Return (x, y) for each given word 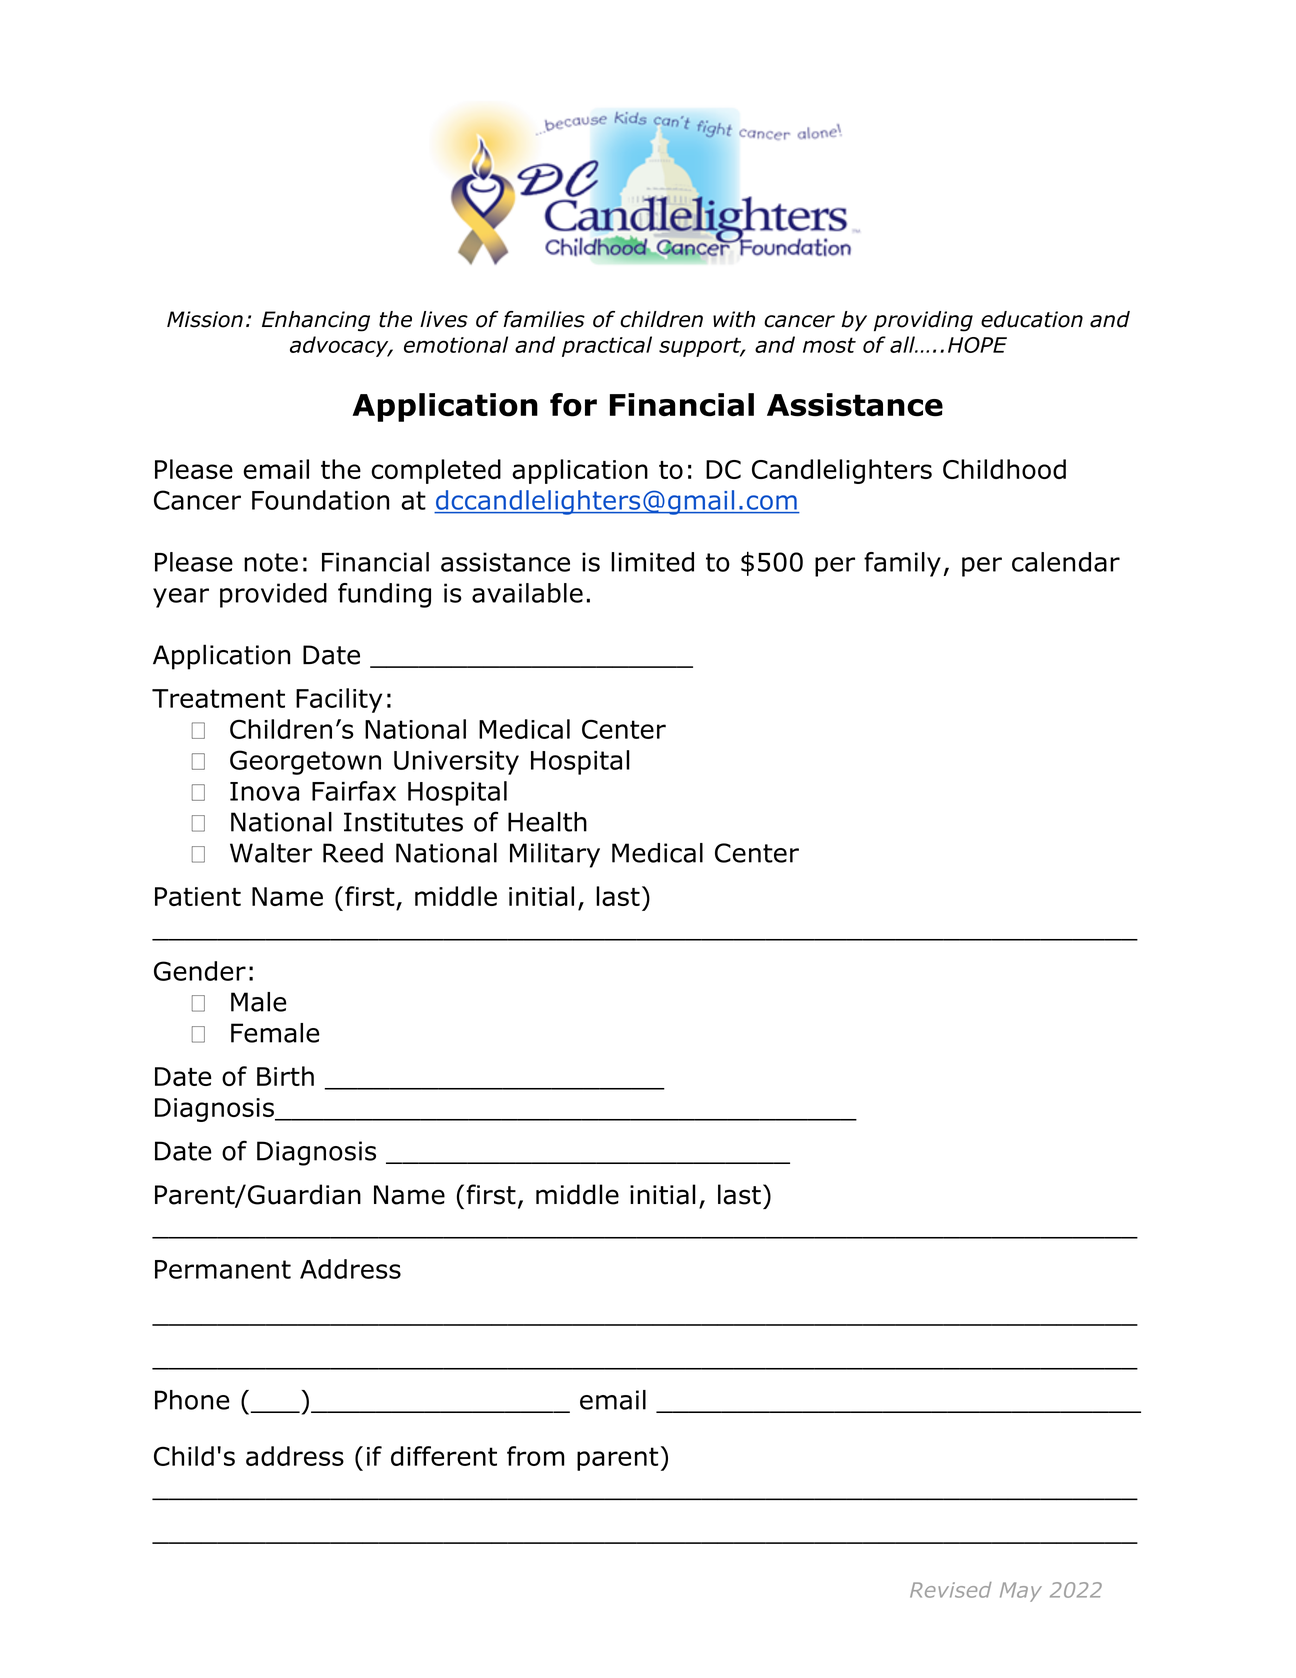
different (444, 1456)
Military (555, 855)
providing (923, 321)
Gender (200, 971)
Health (547, 822)
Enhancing (316, 321)
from (536, 1456)
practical (607, 346)
